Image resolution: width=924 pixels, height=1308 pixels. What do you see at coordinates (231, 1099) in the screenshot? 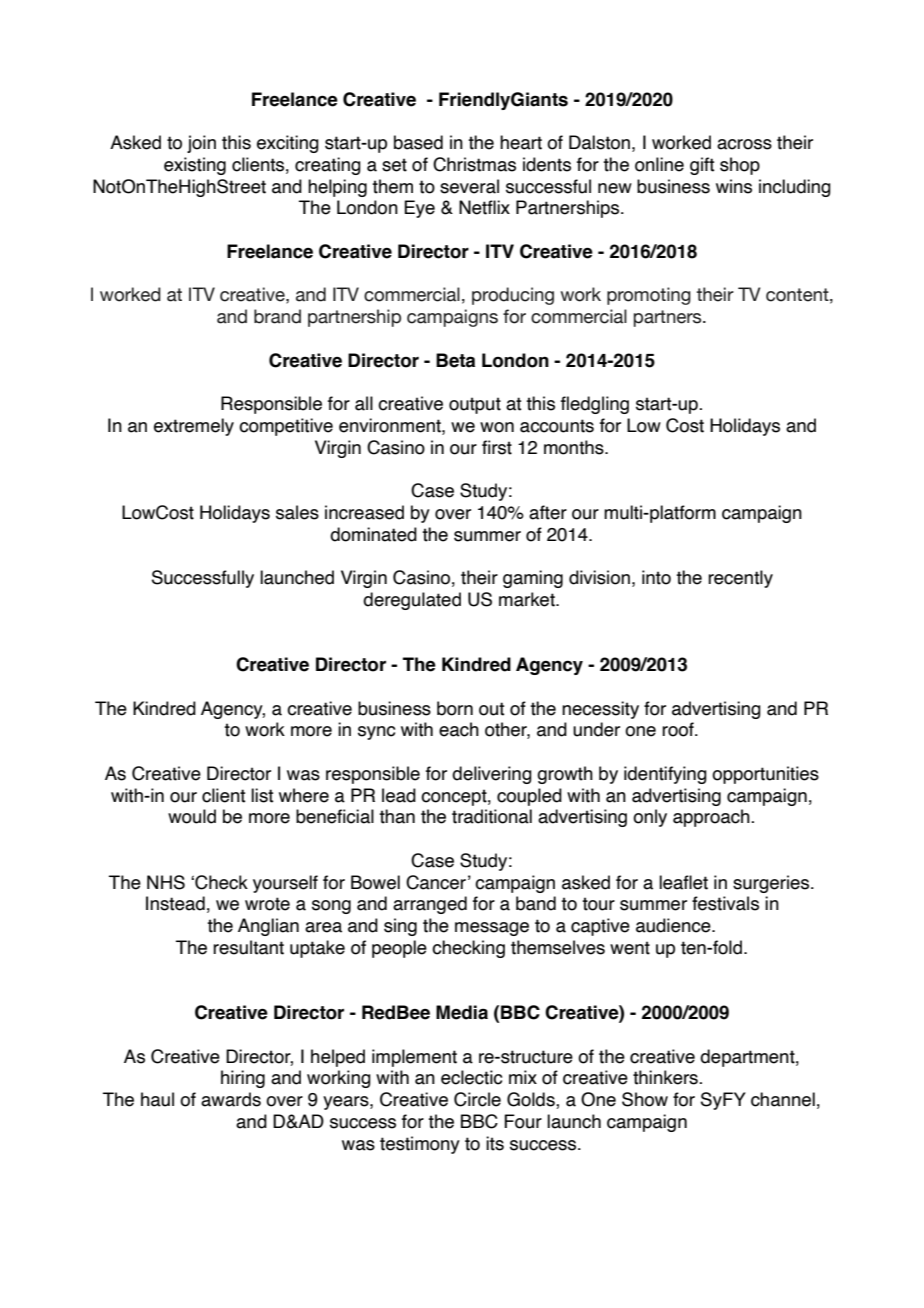
I see `awards` at bounding box center [231, 1099].
